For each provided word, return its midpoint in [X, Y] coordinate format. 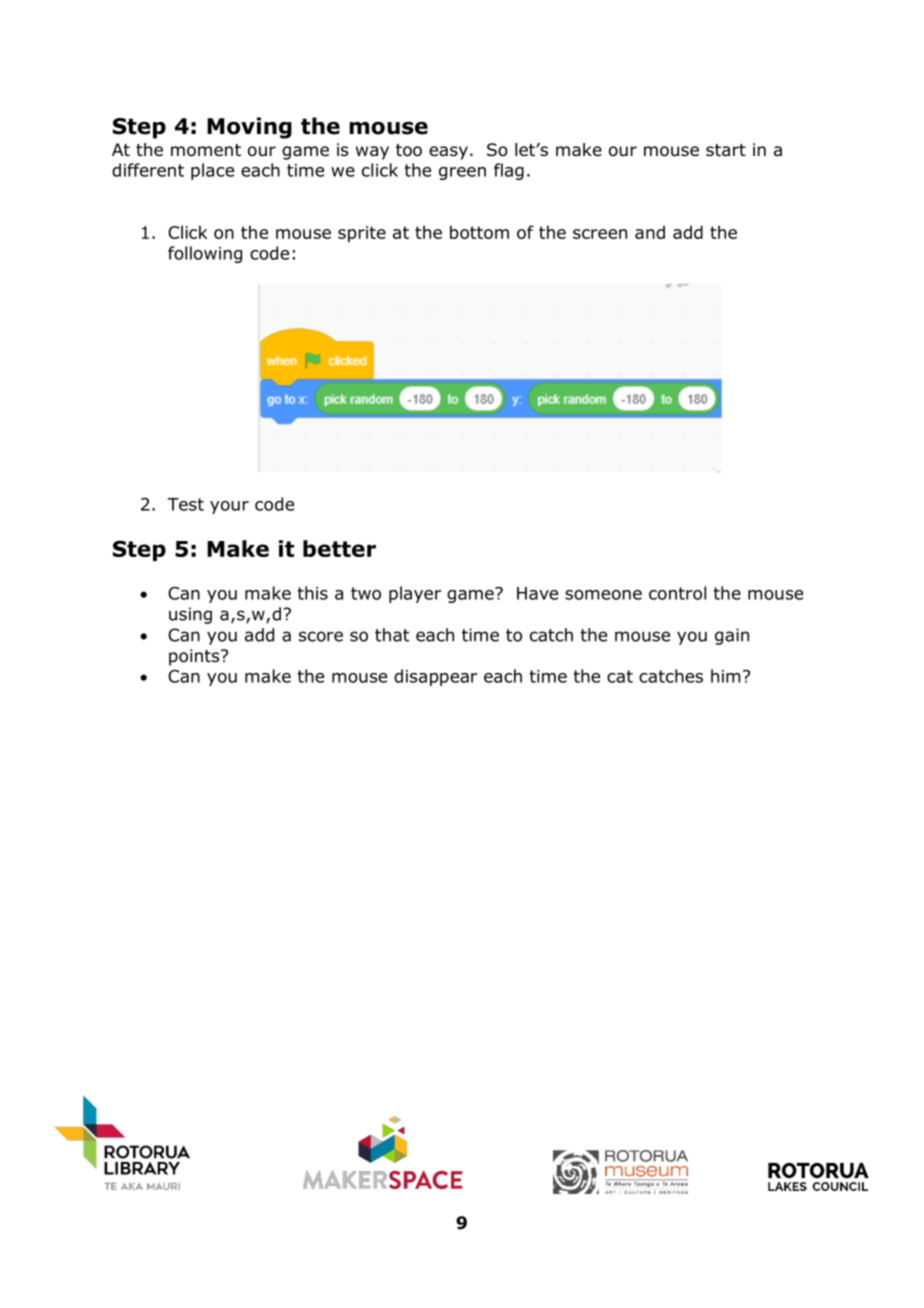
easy [448, 153]
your [229, 507]
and [650, 232]
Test [185, 504]
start [726, 150]
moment [206, 150]
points [195, 657]
